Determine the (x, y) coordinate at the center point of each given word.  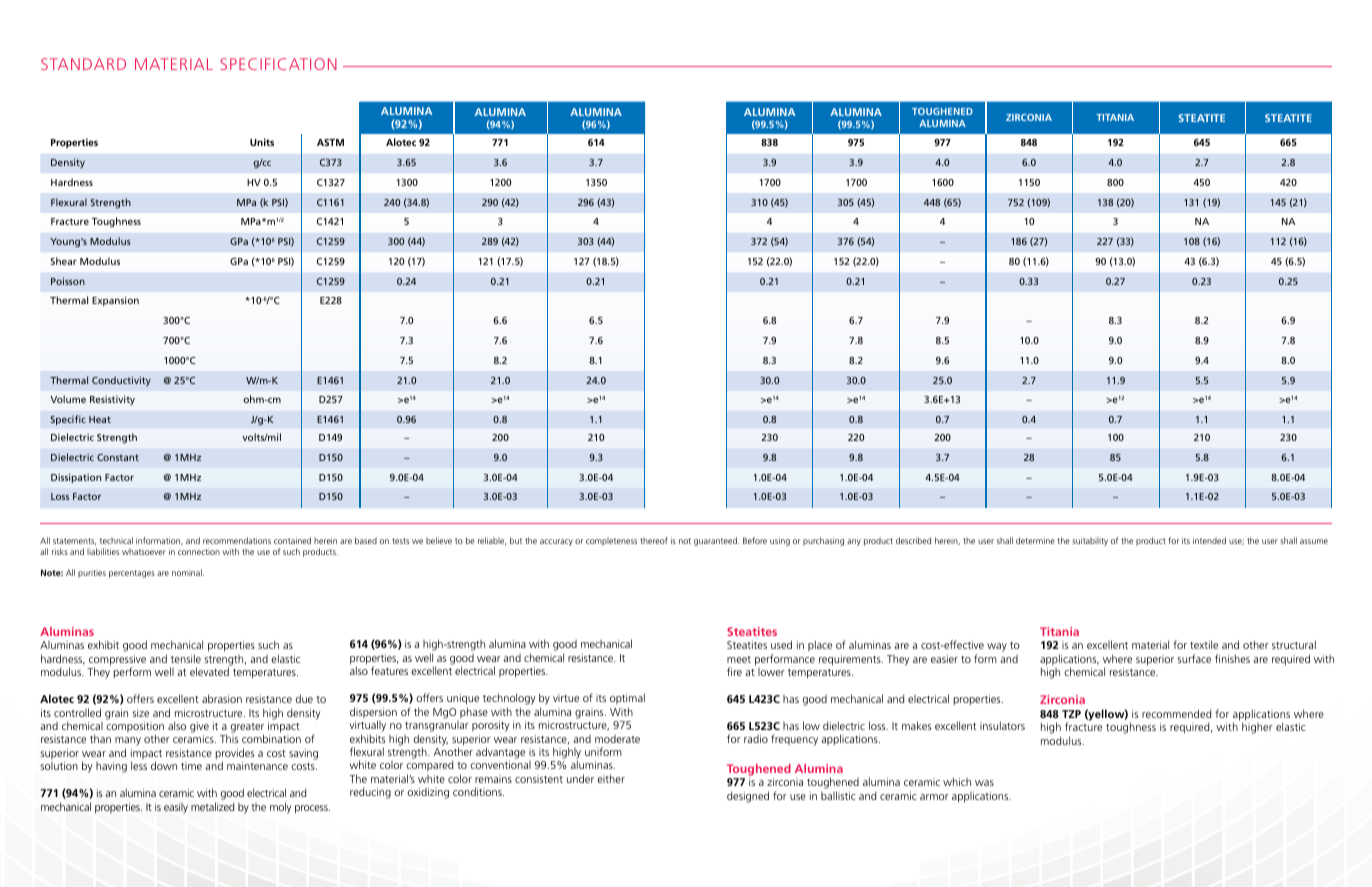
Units (262, 142)
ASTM (330, 142)
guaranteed (716, 541)
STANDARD (83, 64)
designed (748, 797)
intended (1209, 540)
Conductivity (121, 381)
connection (199, 552)
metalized (212, 806)
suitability (1090, 541)
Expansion (115, 301)
